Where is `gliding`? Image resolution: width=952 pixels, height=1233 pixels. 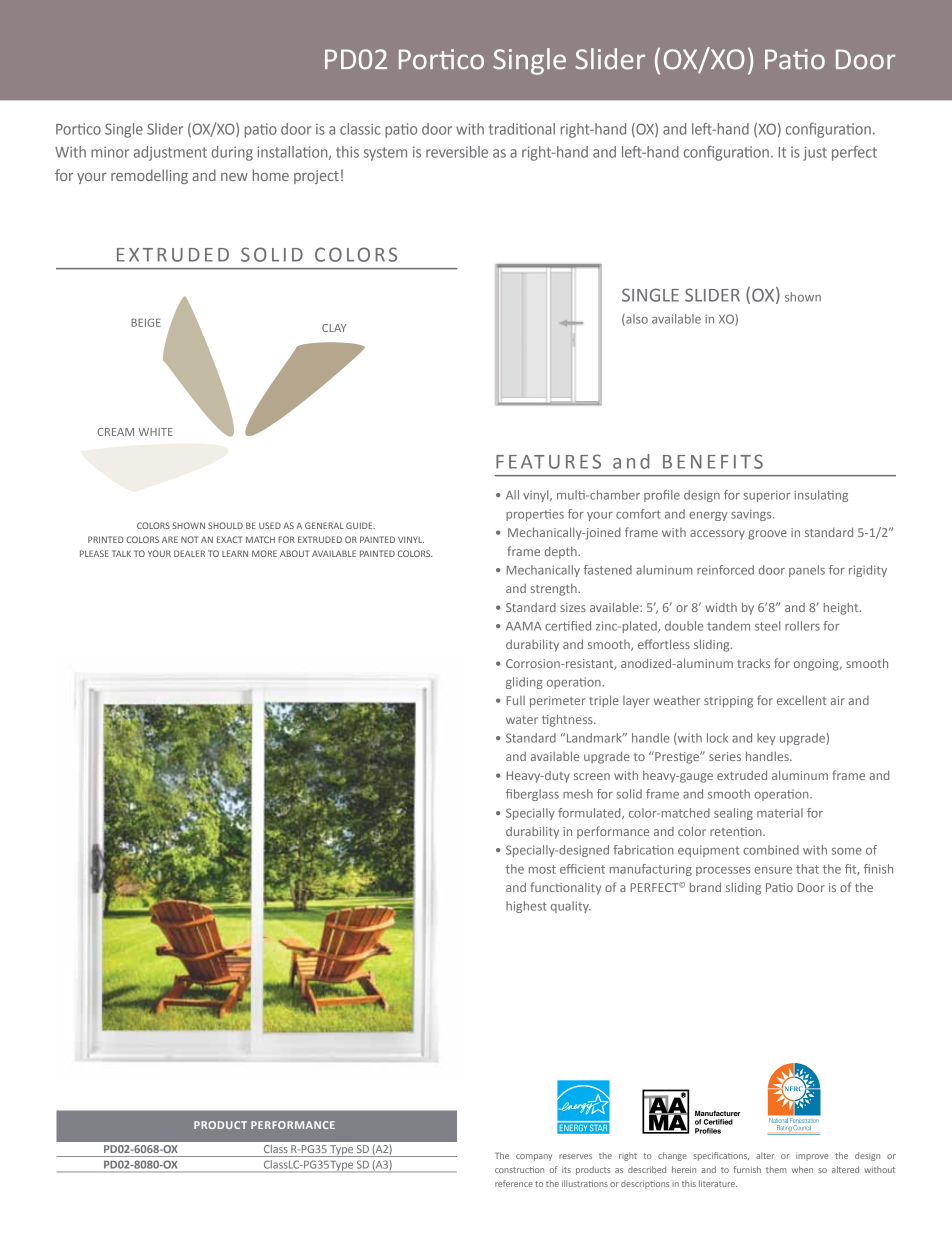
gliding is located at coordinates (524, 683).
